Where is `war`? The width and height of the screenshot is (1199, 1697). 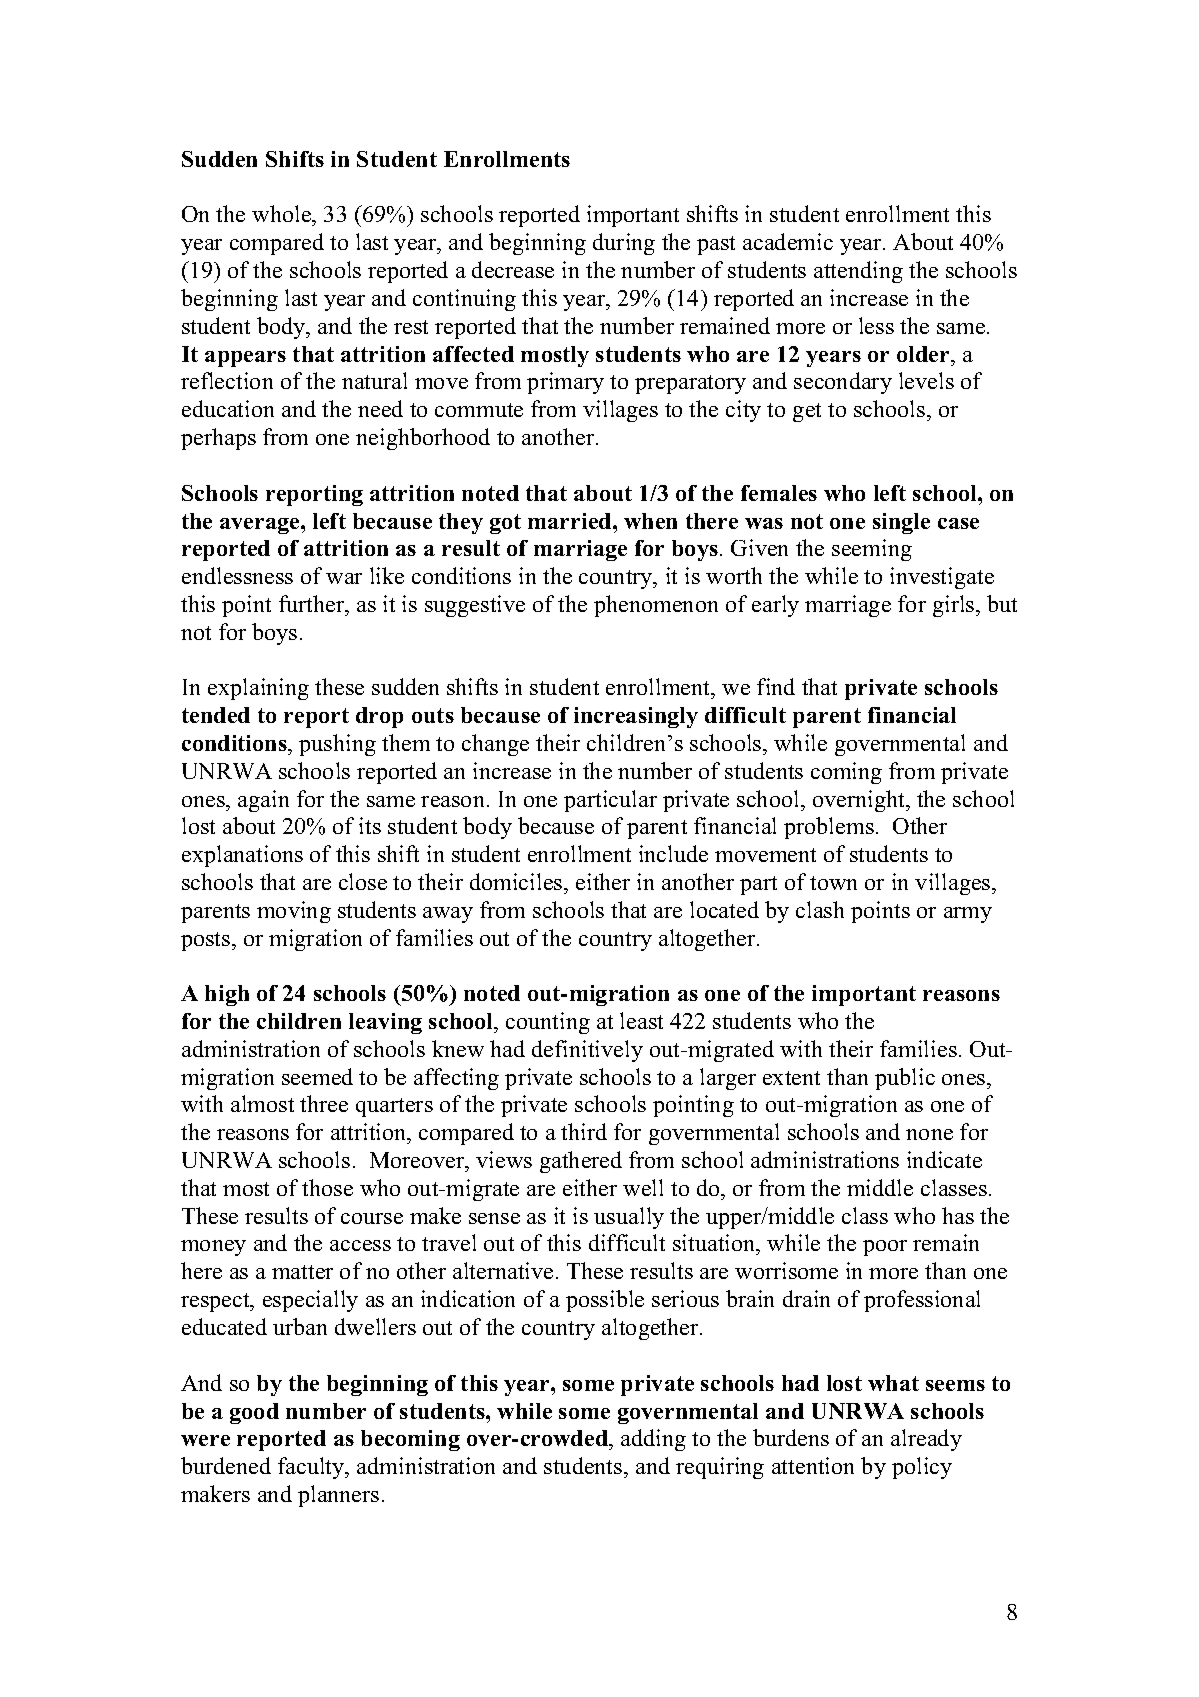
war is located at coordinates (344, 578).
